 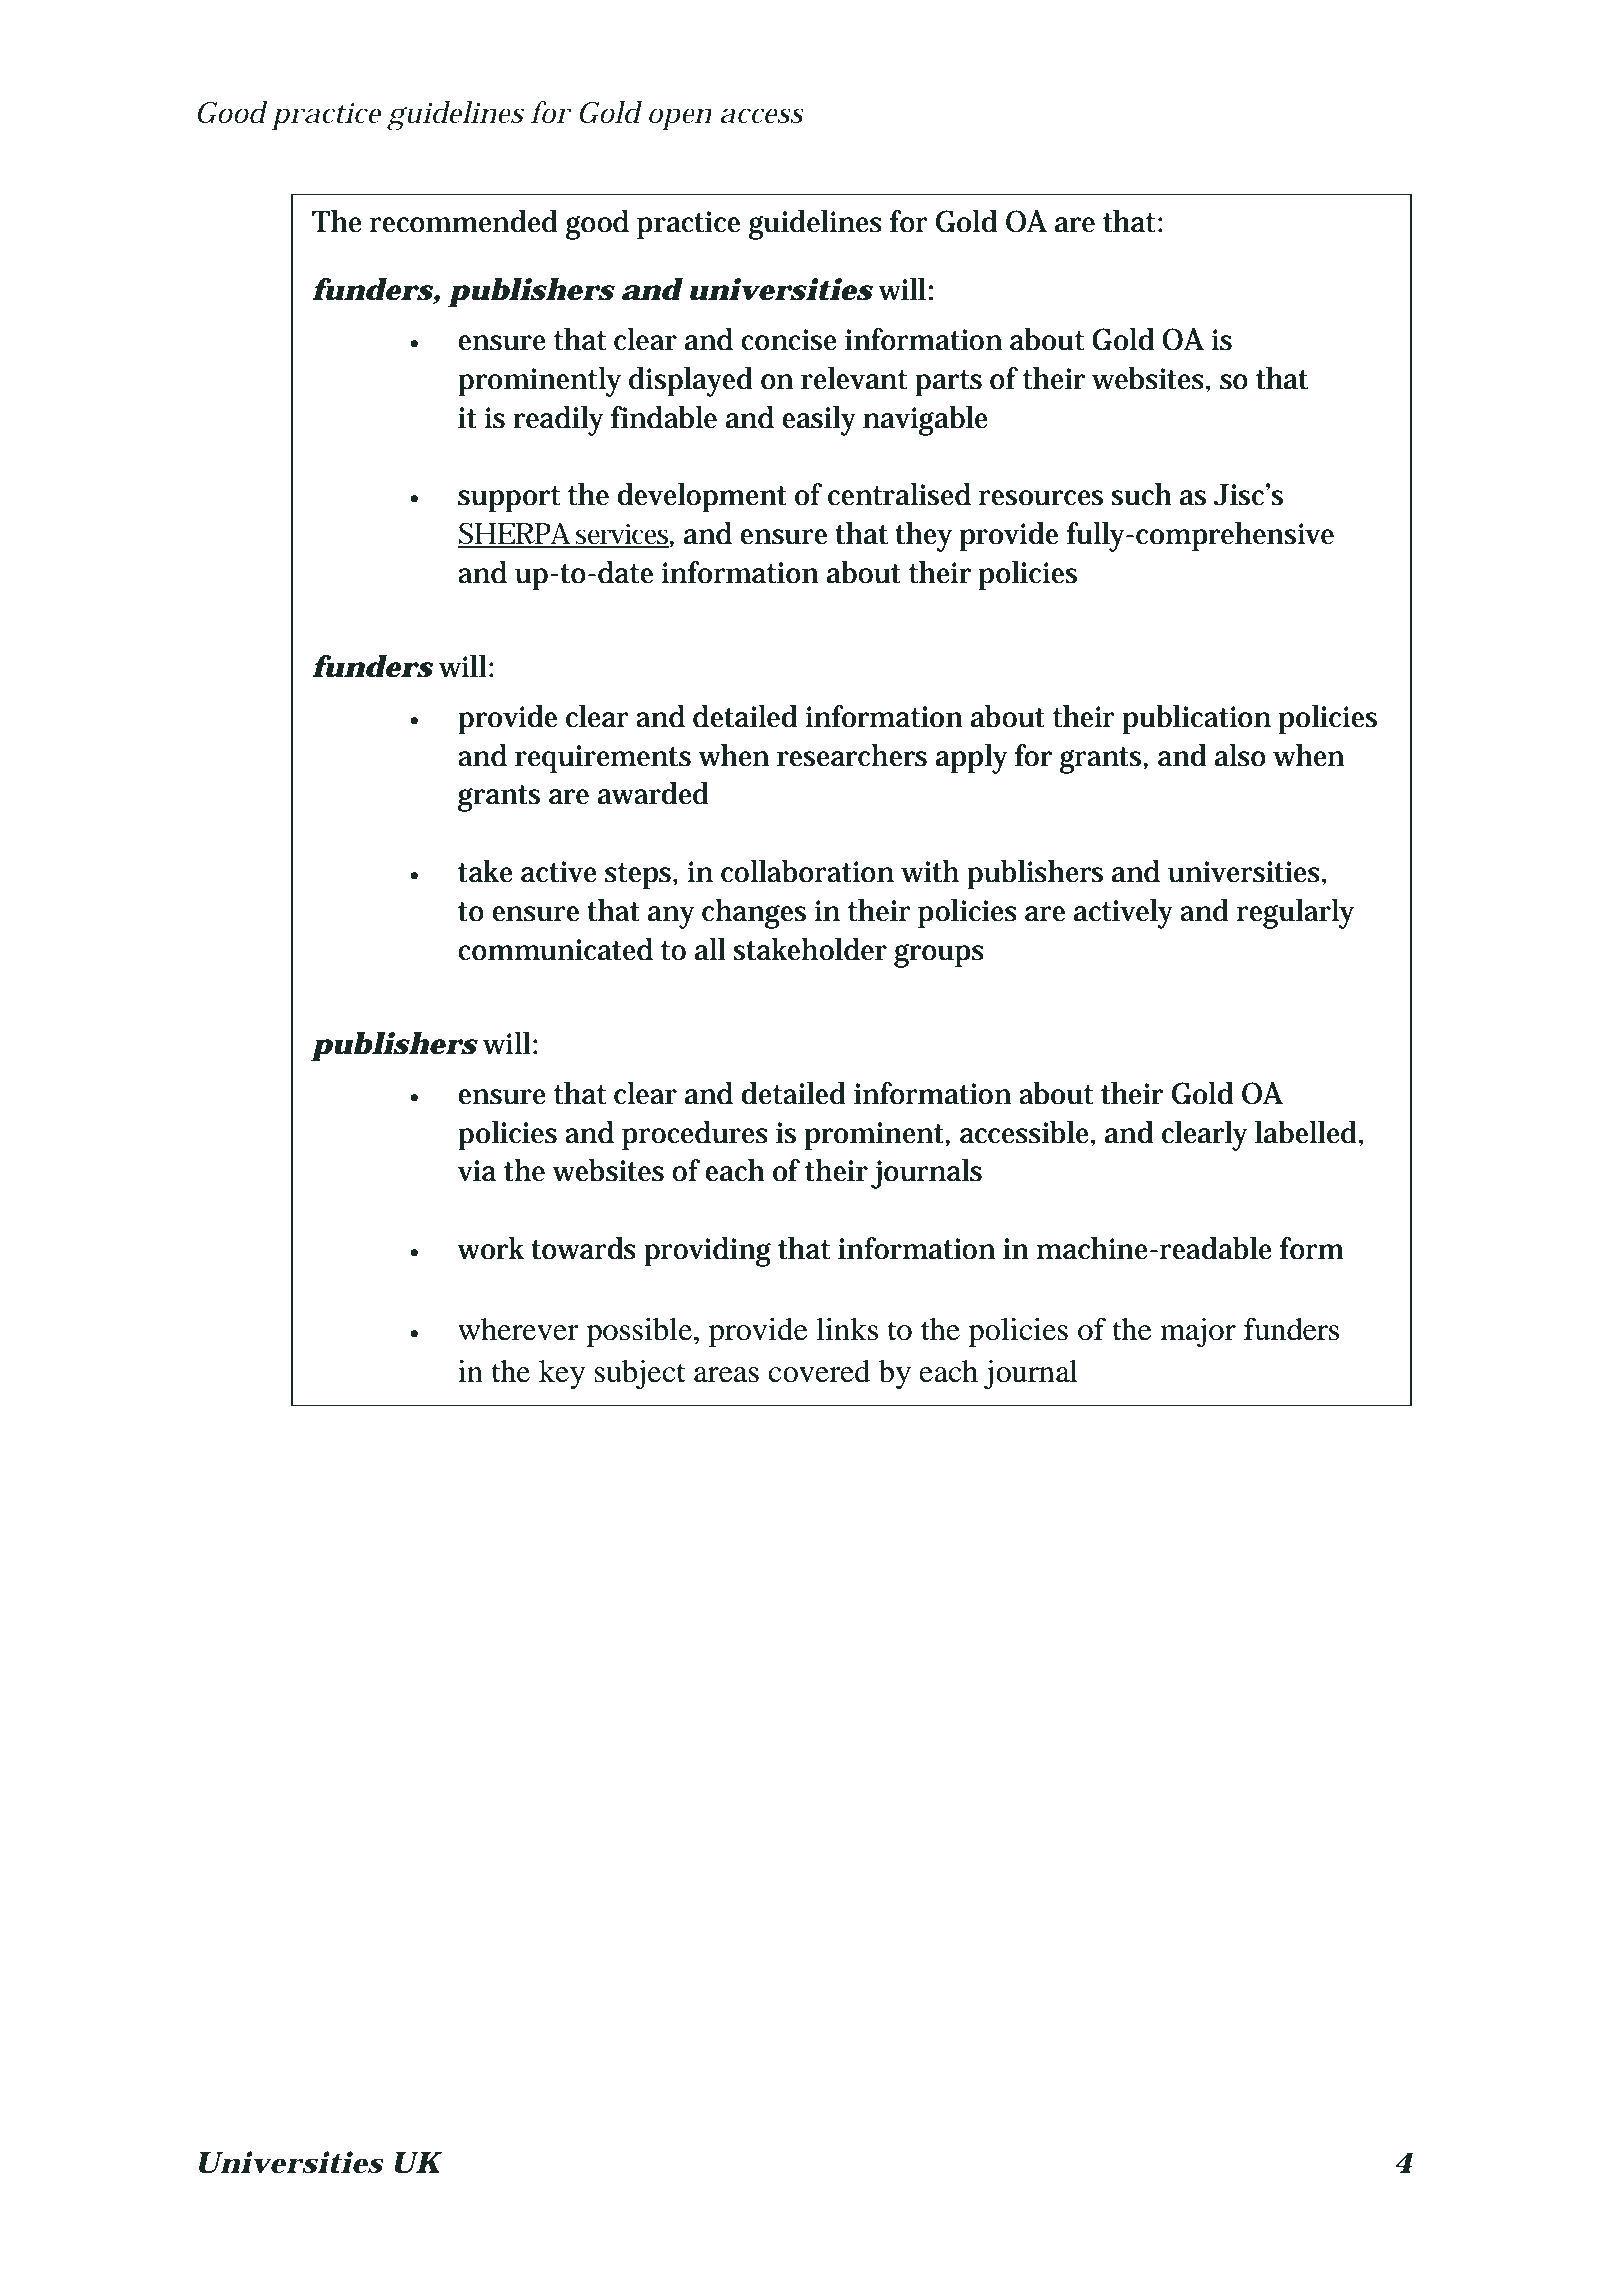 What do you see at coordinates (1240, 755) in the screenshot?
I see `also` at bounding box center [1240, 755].
